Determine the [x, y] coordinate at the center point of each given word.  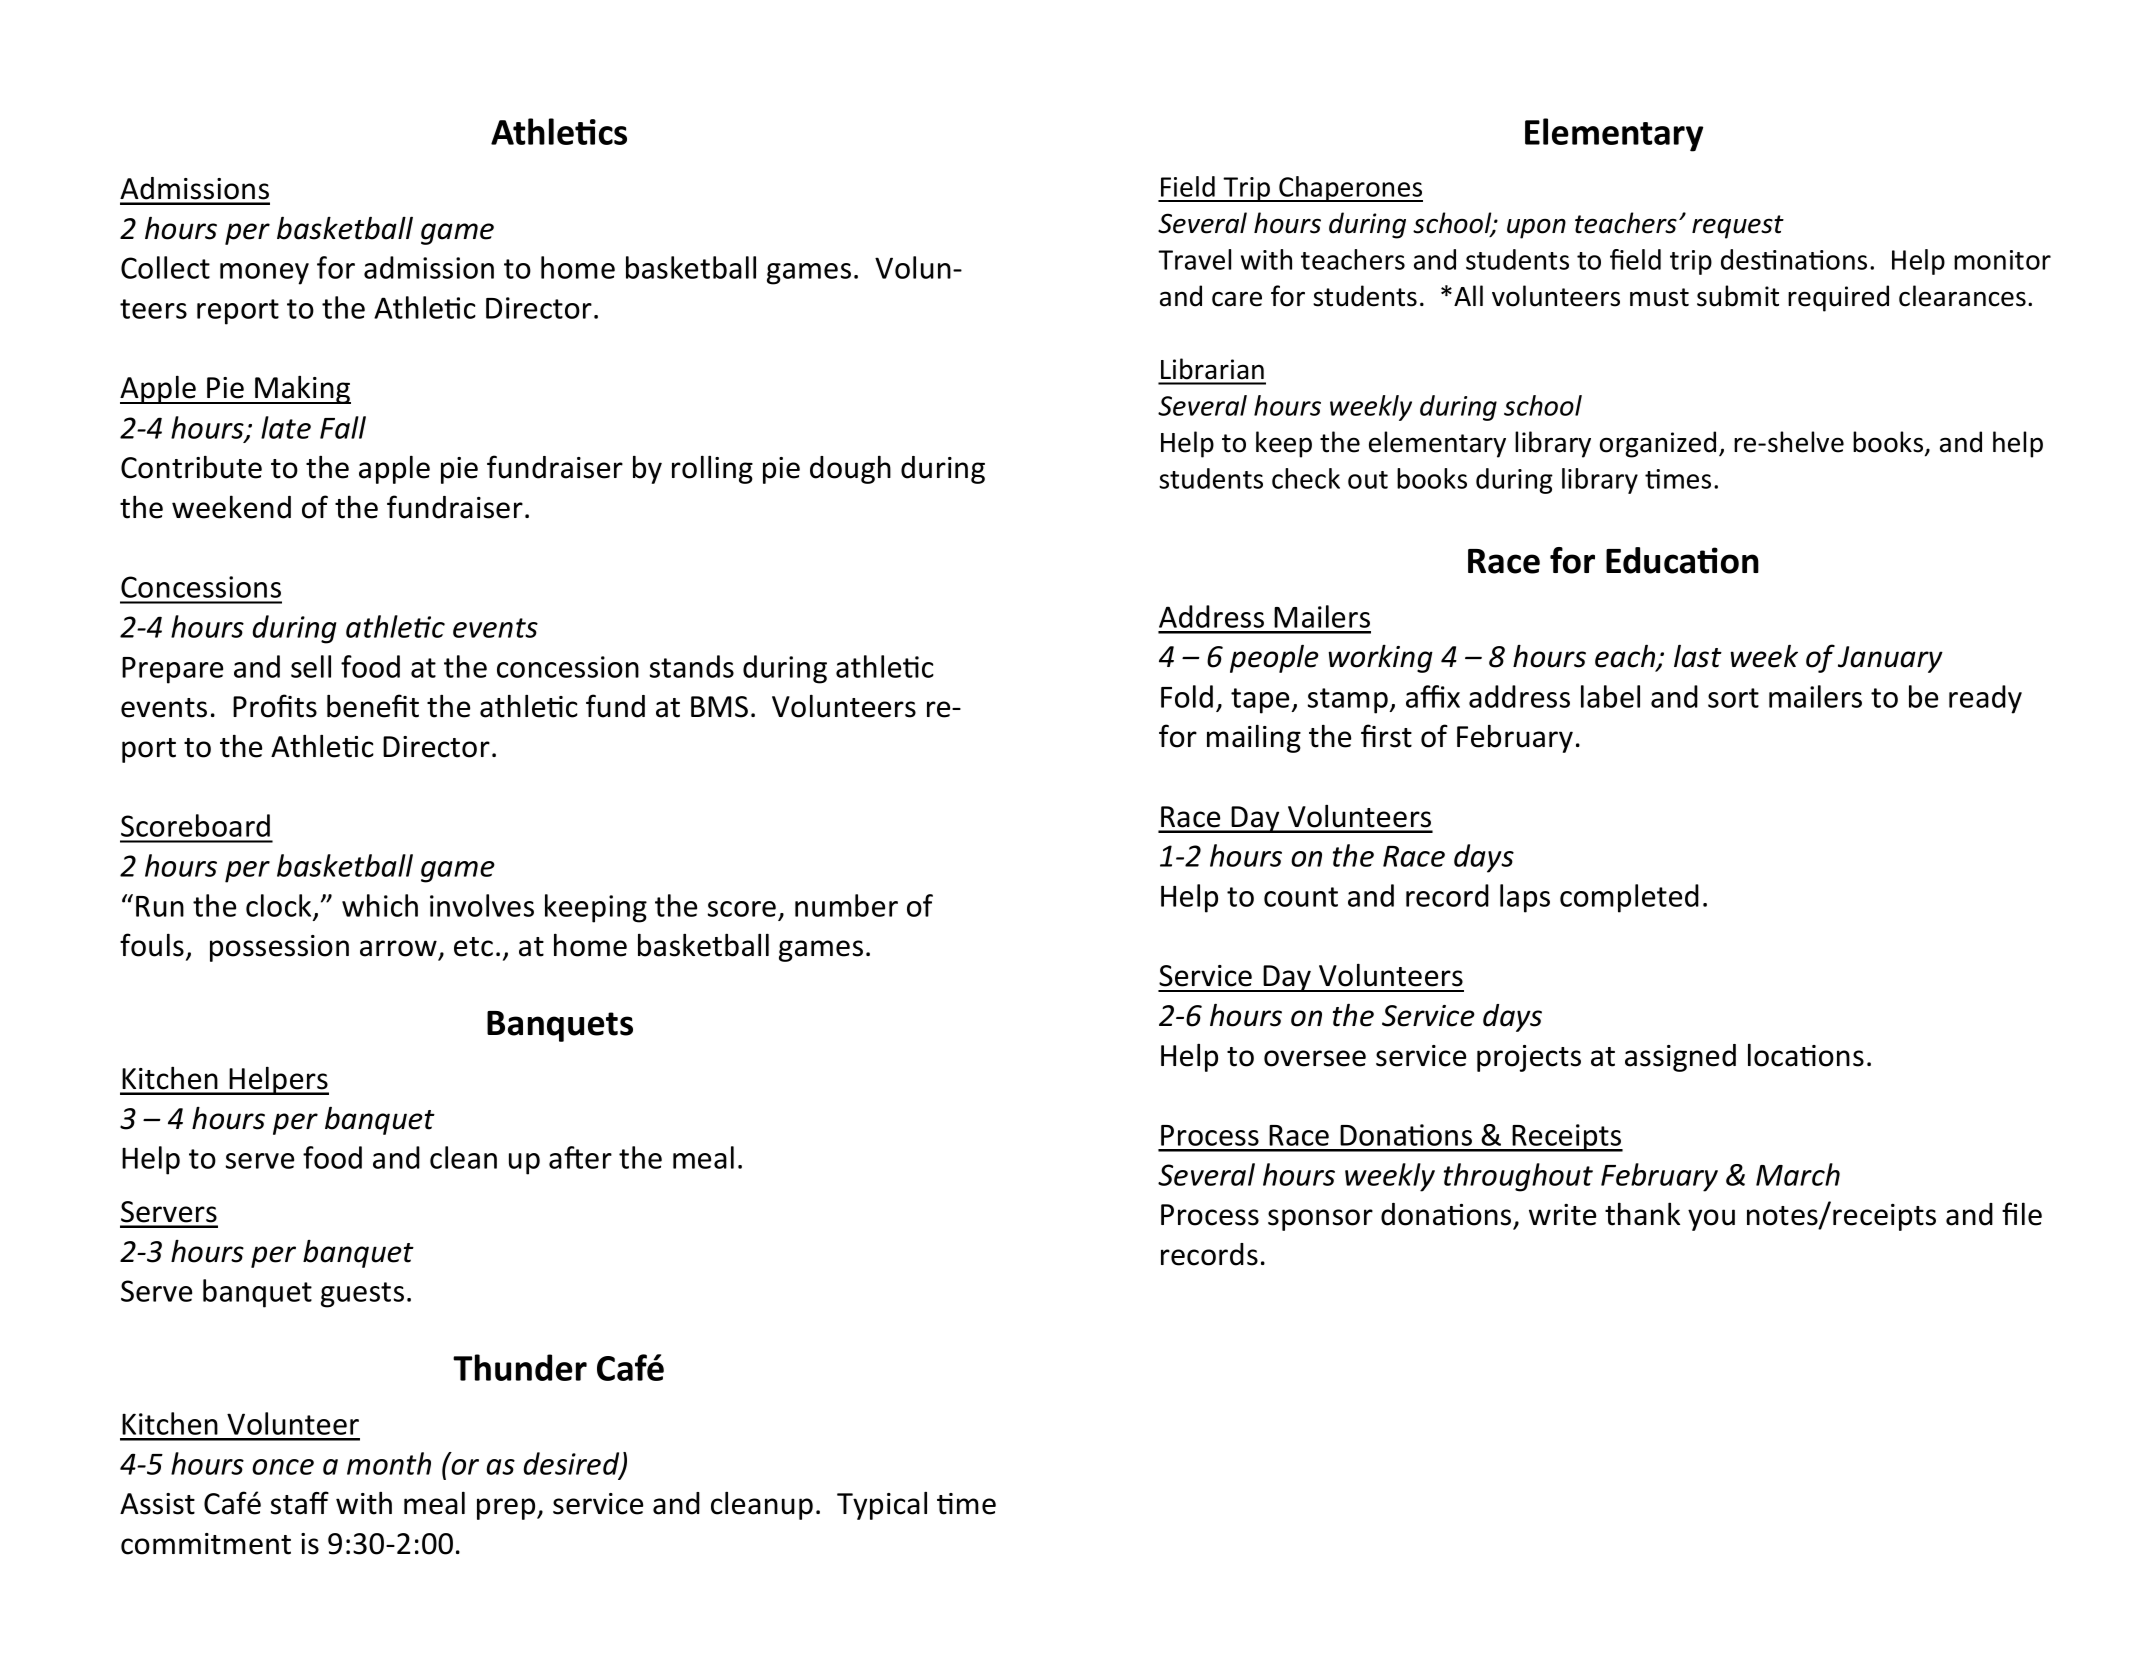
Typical [882, 1505]
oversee [1315, 1058]
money [264, 274]
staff [300, 1503]
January [1890, 659]
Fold [1187, 696]
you [1711, 1220]
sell [311, 666]
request [1738, 227]
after [580, 1157]
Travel [1194, 259]
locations [1806, 1055]
